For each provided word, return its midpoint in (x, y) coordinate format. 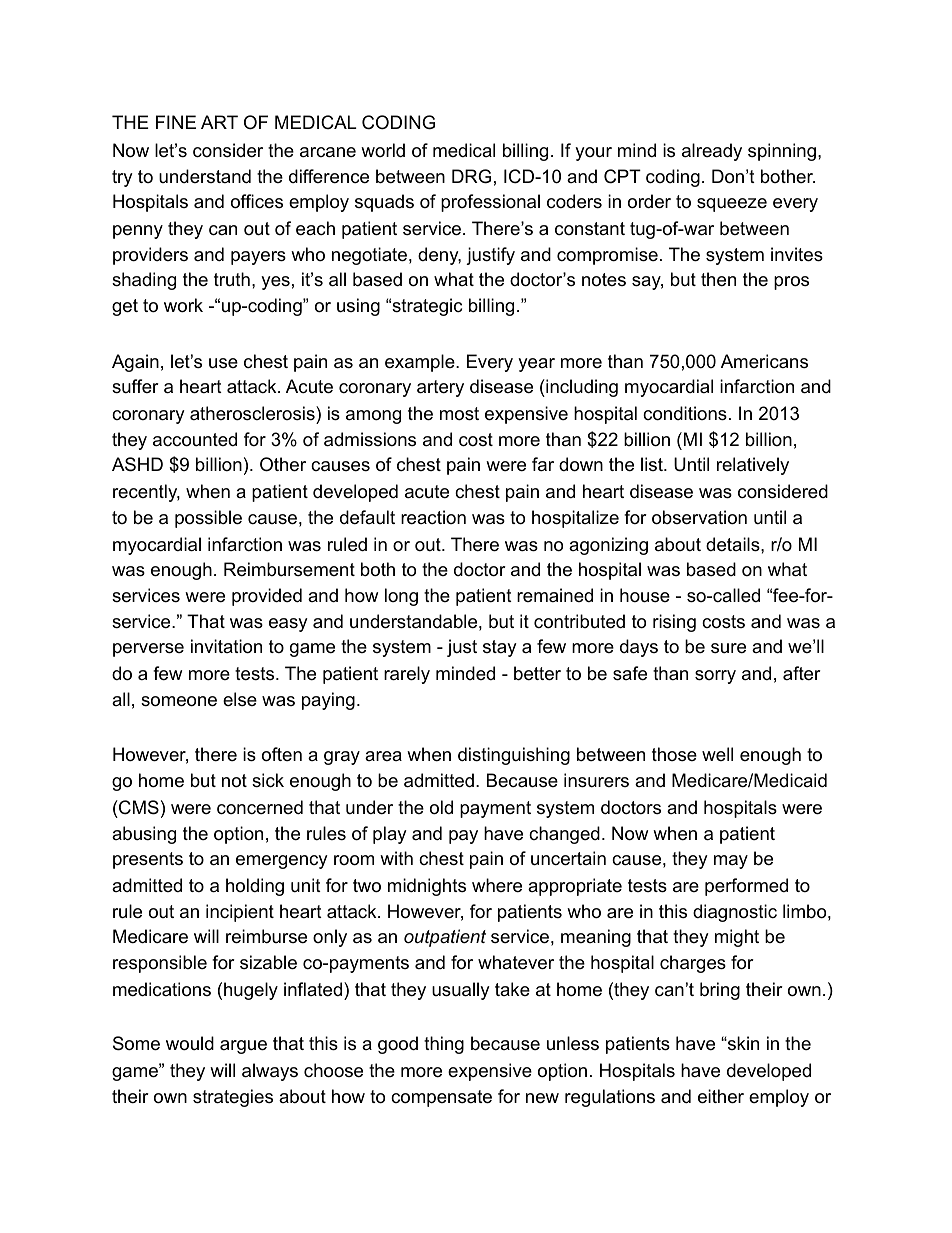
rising (674, 623)
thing (444, 1045)
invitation (226, 646)
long (401, 597)
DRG (471, 176)
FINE (176, 122)
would (190, 1043)
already (712, 152)
